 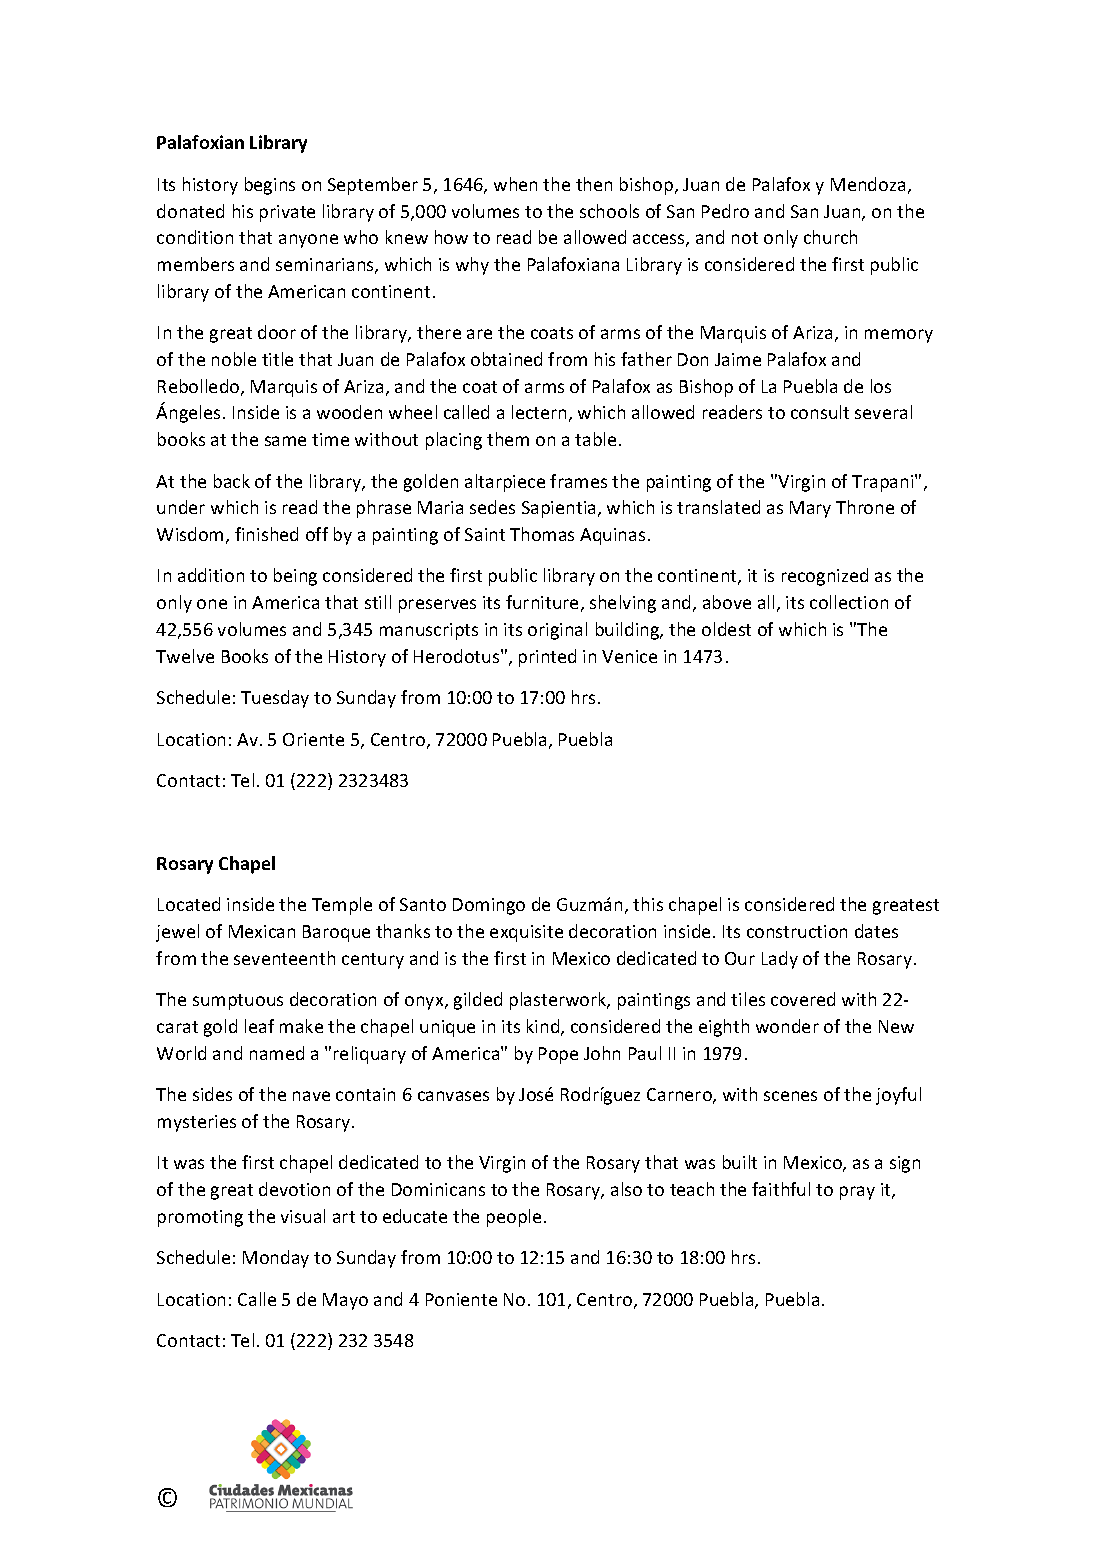 What do you see at coordinates (514, 1218) in the screenshot?
I see `people` at bounding box center [514, 1218].
